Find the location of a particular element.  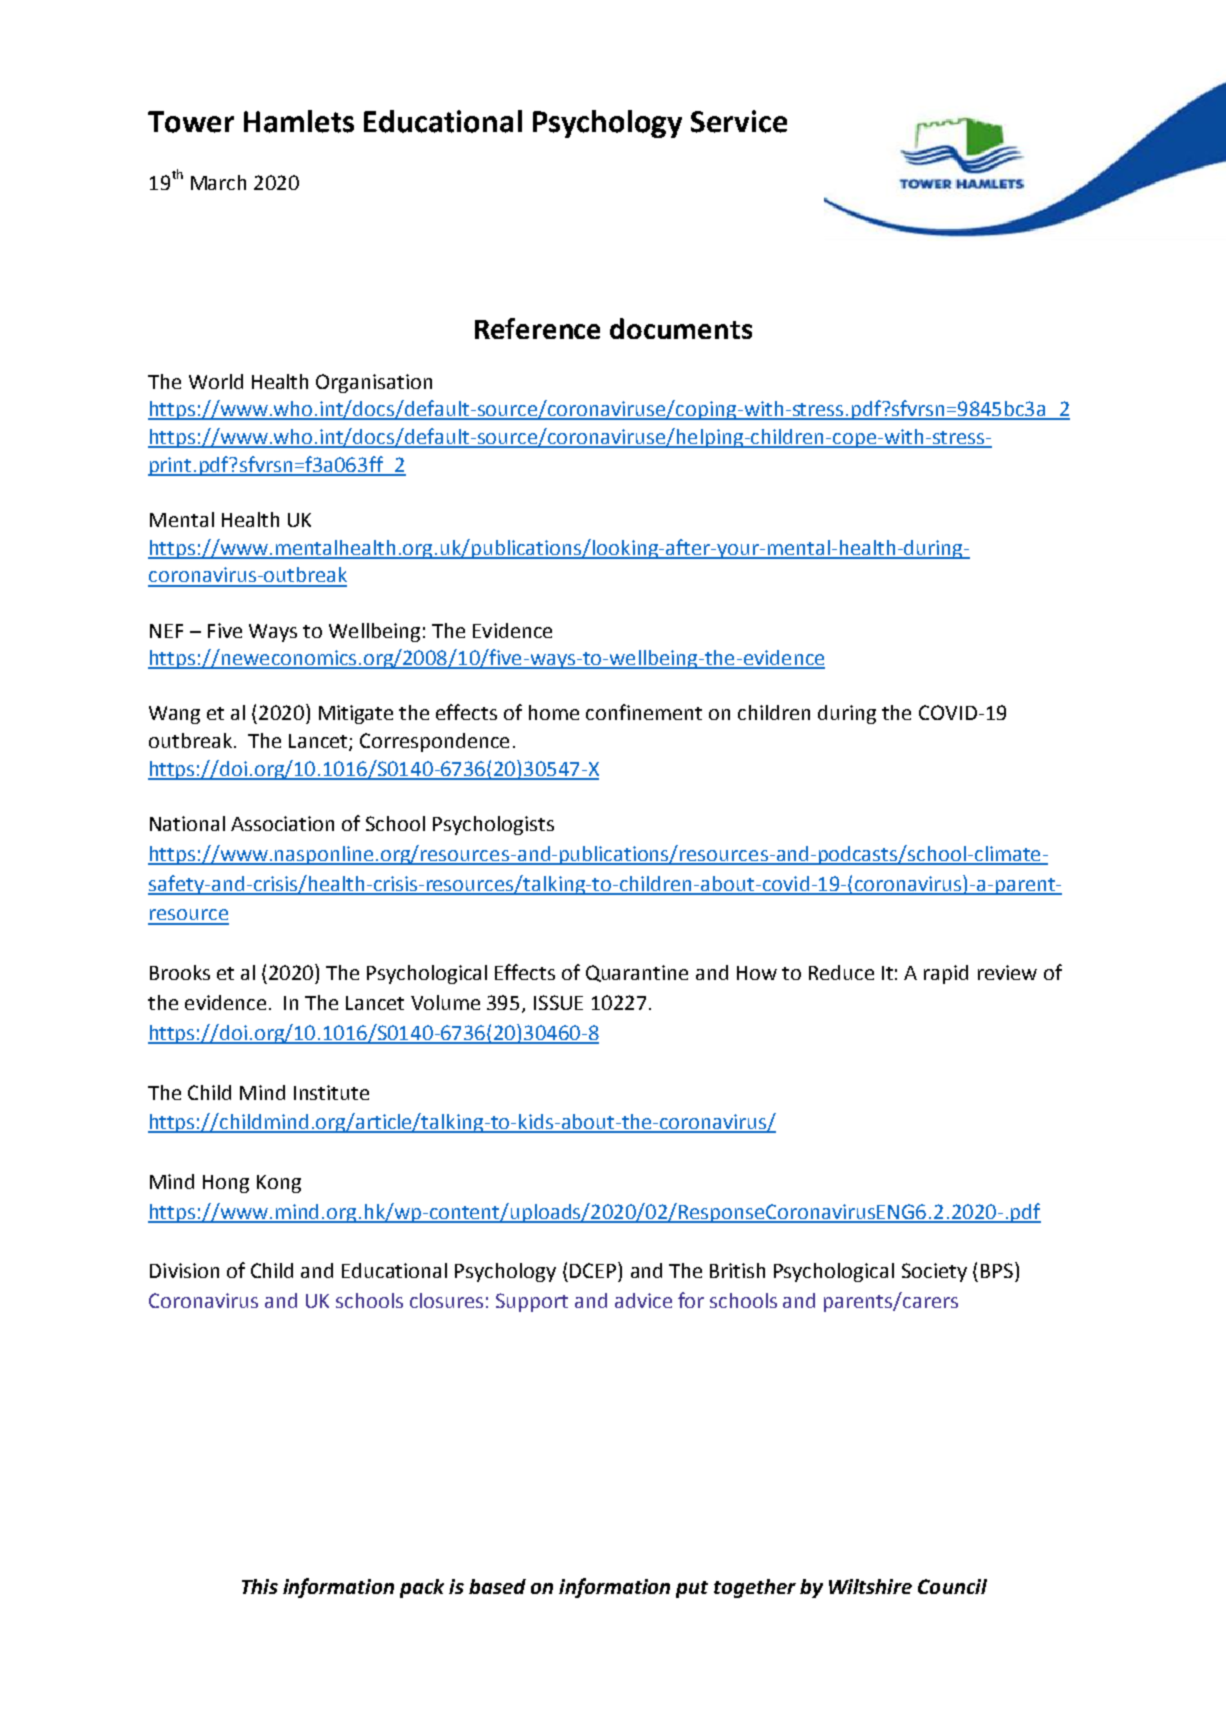

rapid is located at coordinates (946, 974).
